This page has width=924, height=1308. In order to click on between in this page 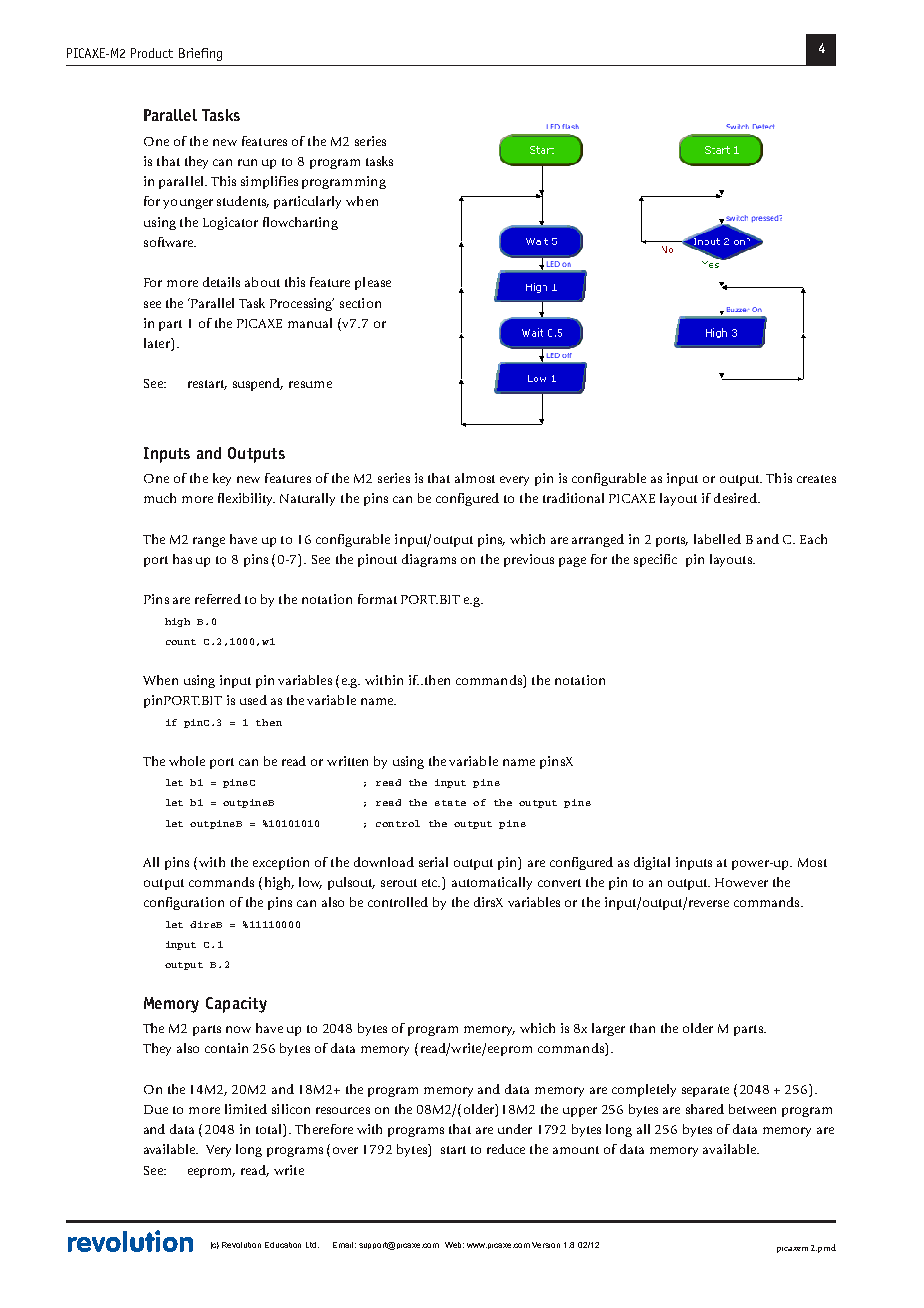, I will do `click(752, 1109)`.
